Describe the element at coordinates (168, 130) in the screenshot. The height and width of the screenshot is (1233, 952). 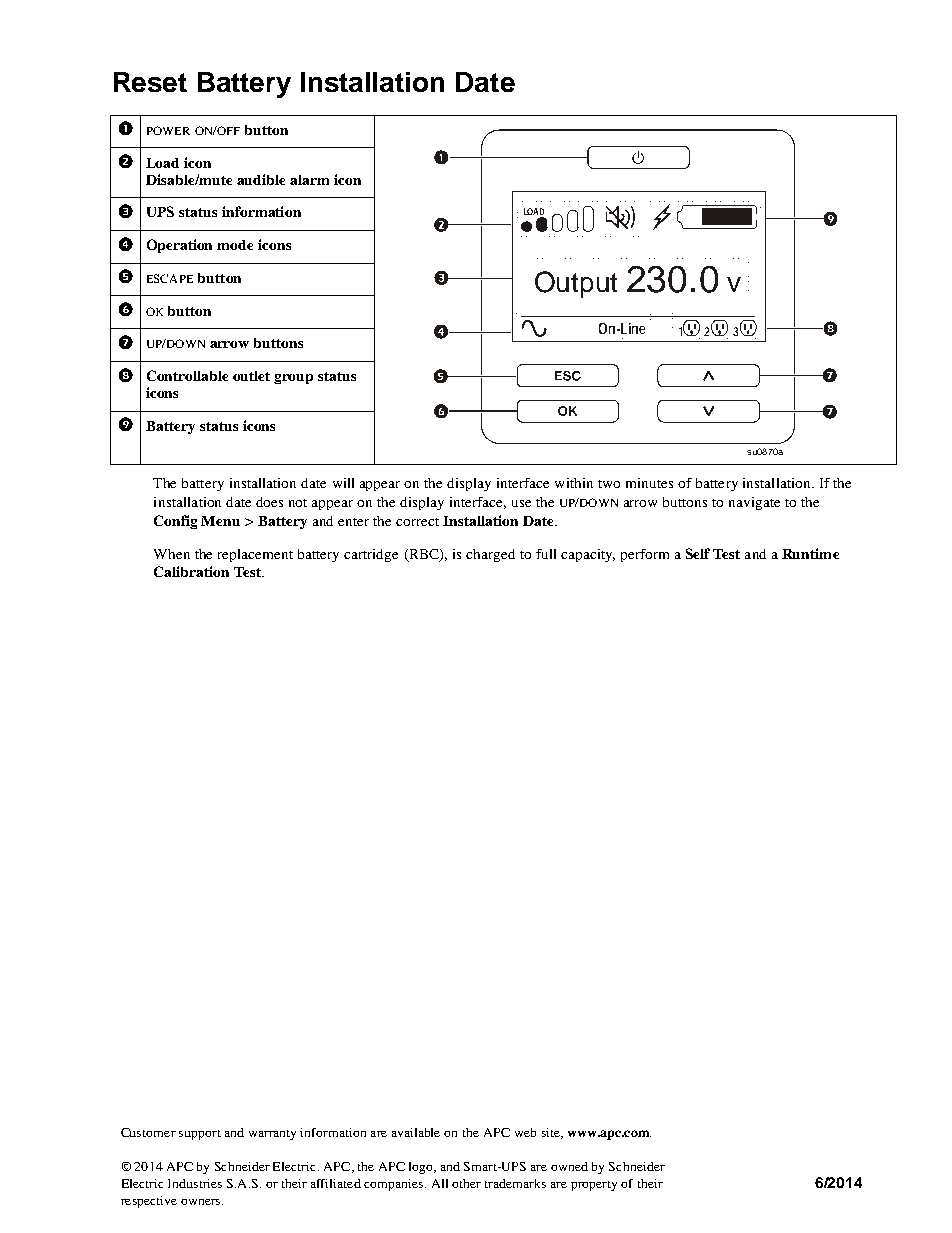
I see `POWER` at that location.
